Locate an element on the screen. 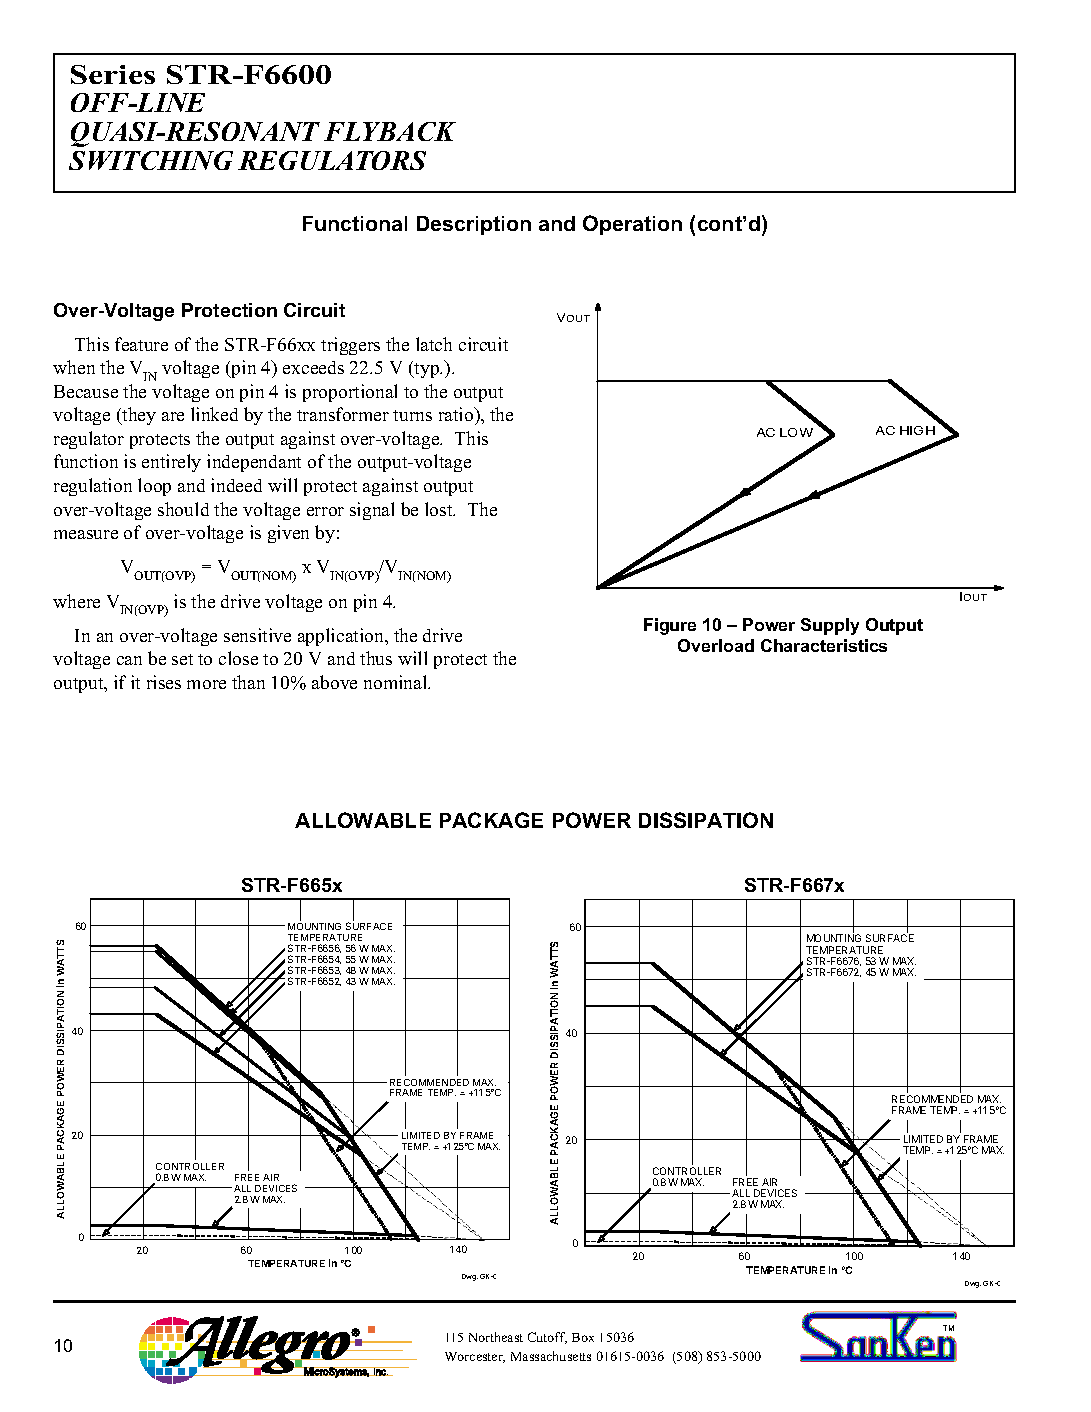 This screenshot has height=1412, width=1091. FLYBACK is located at coordinates (390, 131).
